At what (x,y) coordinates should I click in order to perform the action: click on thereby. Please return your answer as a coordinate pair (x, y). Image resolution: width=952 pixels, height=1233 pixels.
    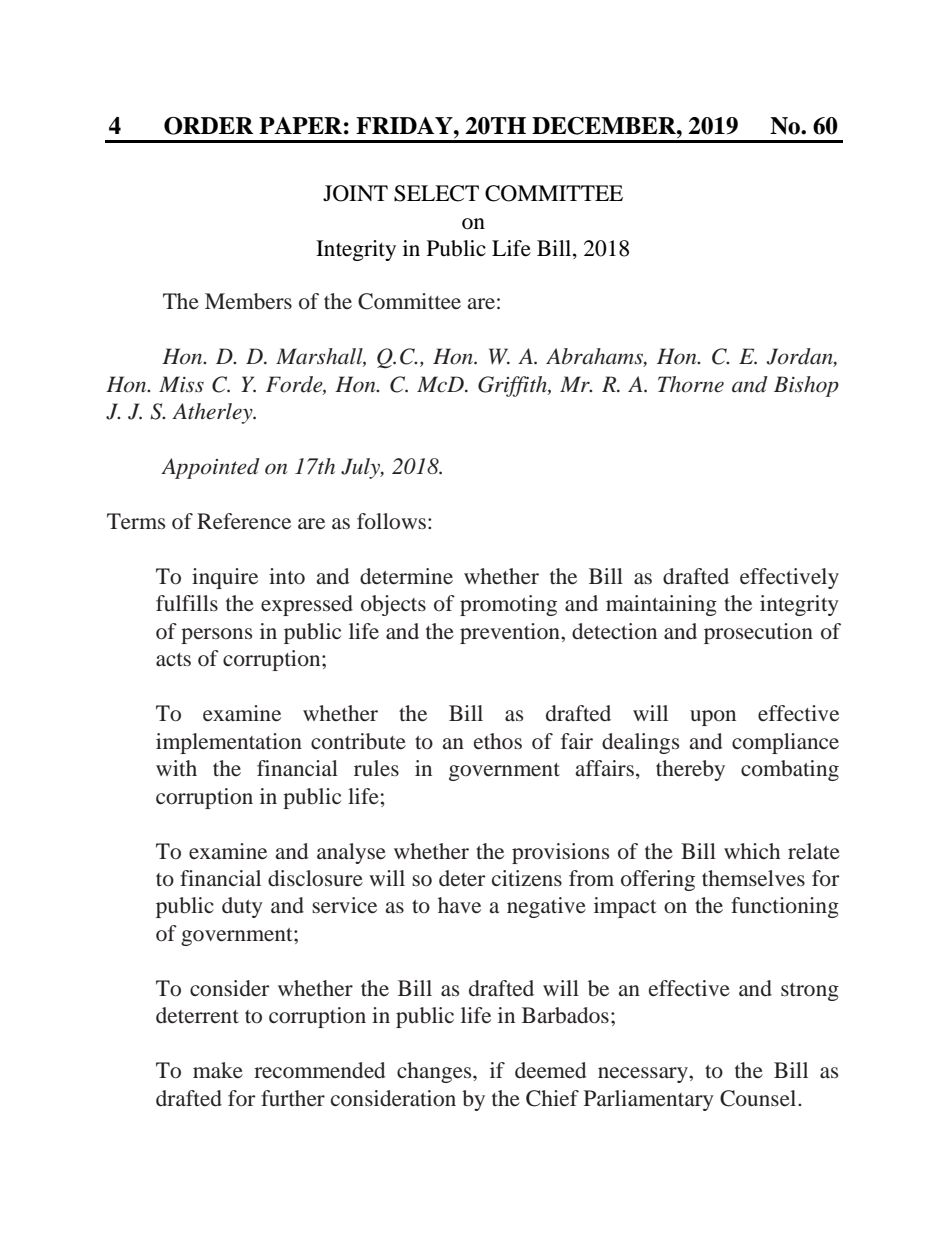
    Looking at the image, I should click on (690, 770).
